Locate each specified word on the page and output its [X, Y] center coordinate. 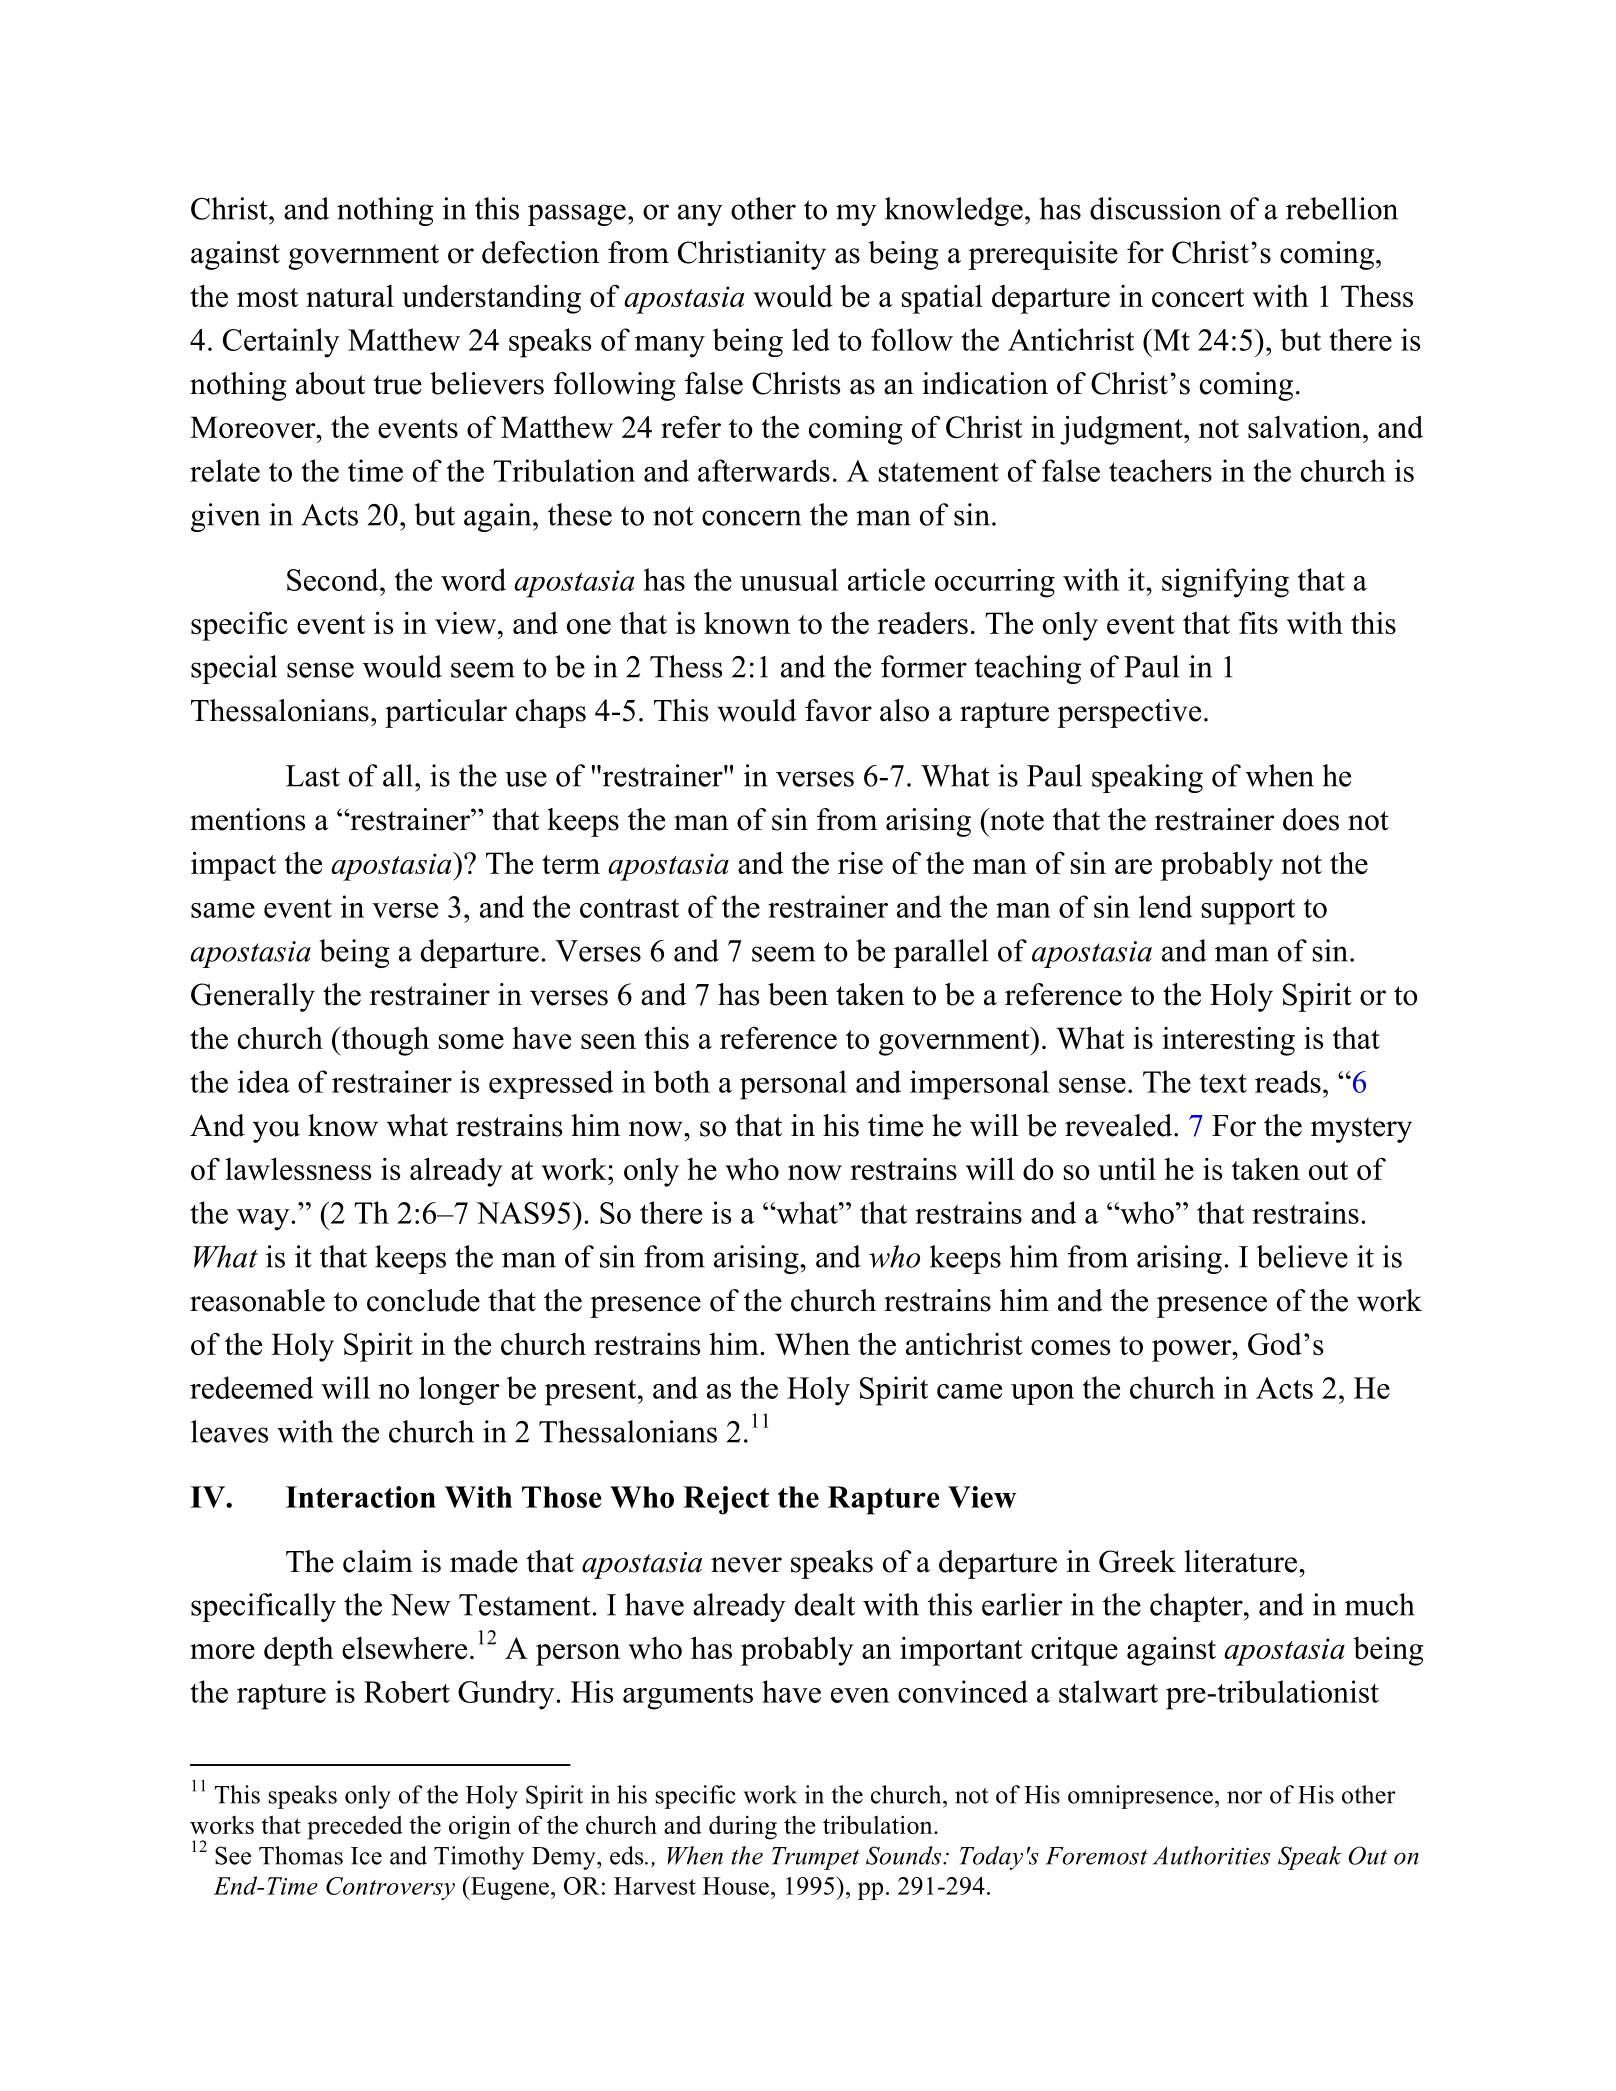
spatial [942, 299]
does [1311, 819]
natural [350, 296]
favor [838, 710]
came [969, 1391]
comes [1070, 1347]
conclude [423, 1300]
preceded [355, 1828]
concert [1198, 297]
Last [313, 776]
